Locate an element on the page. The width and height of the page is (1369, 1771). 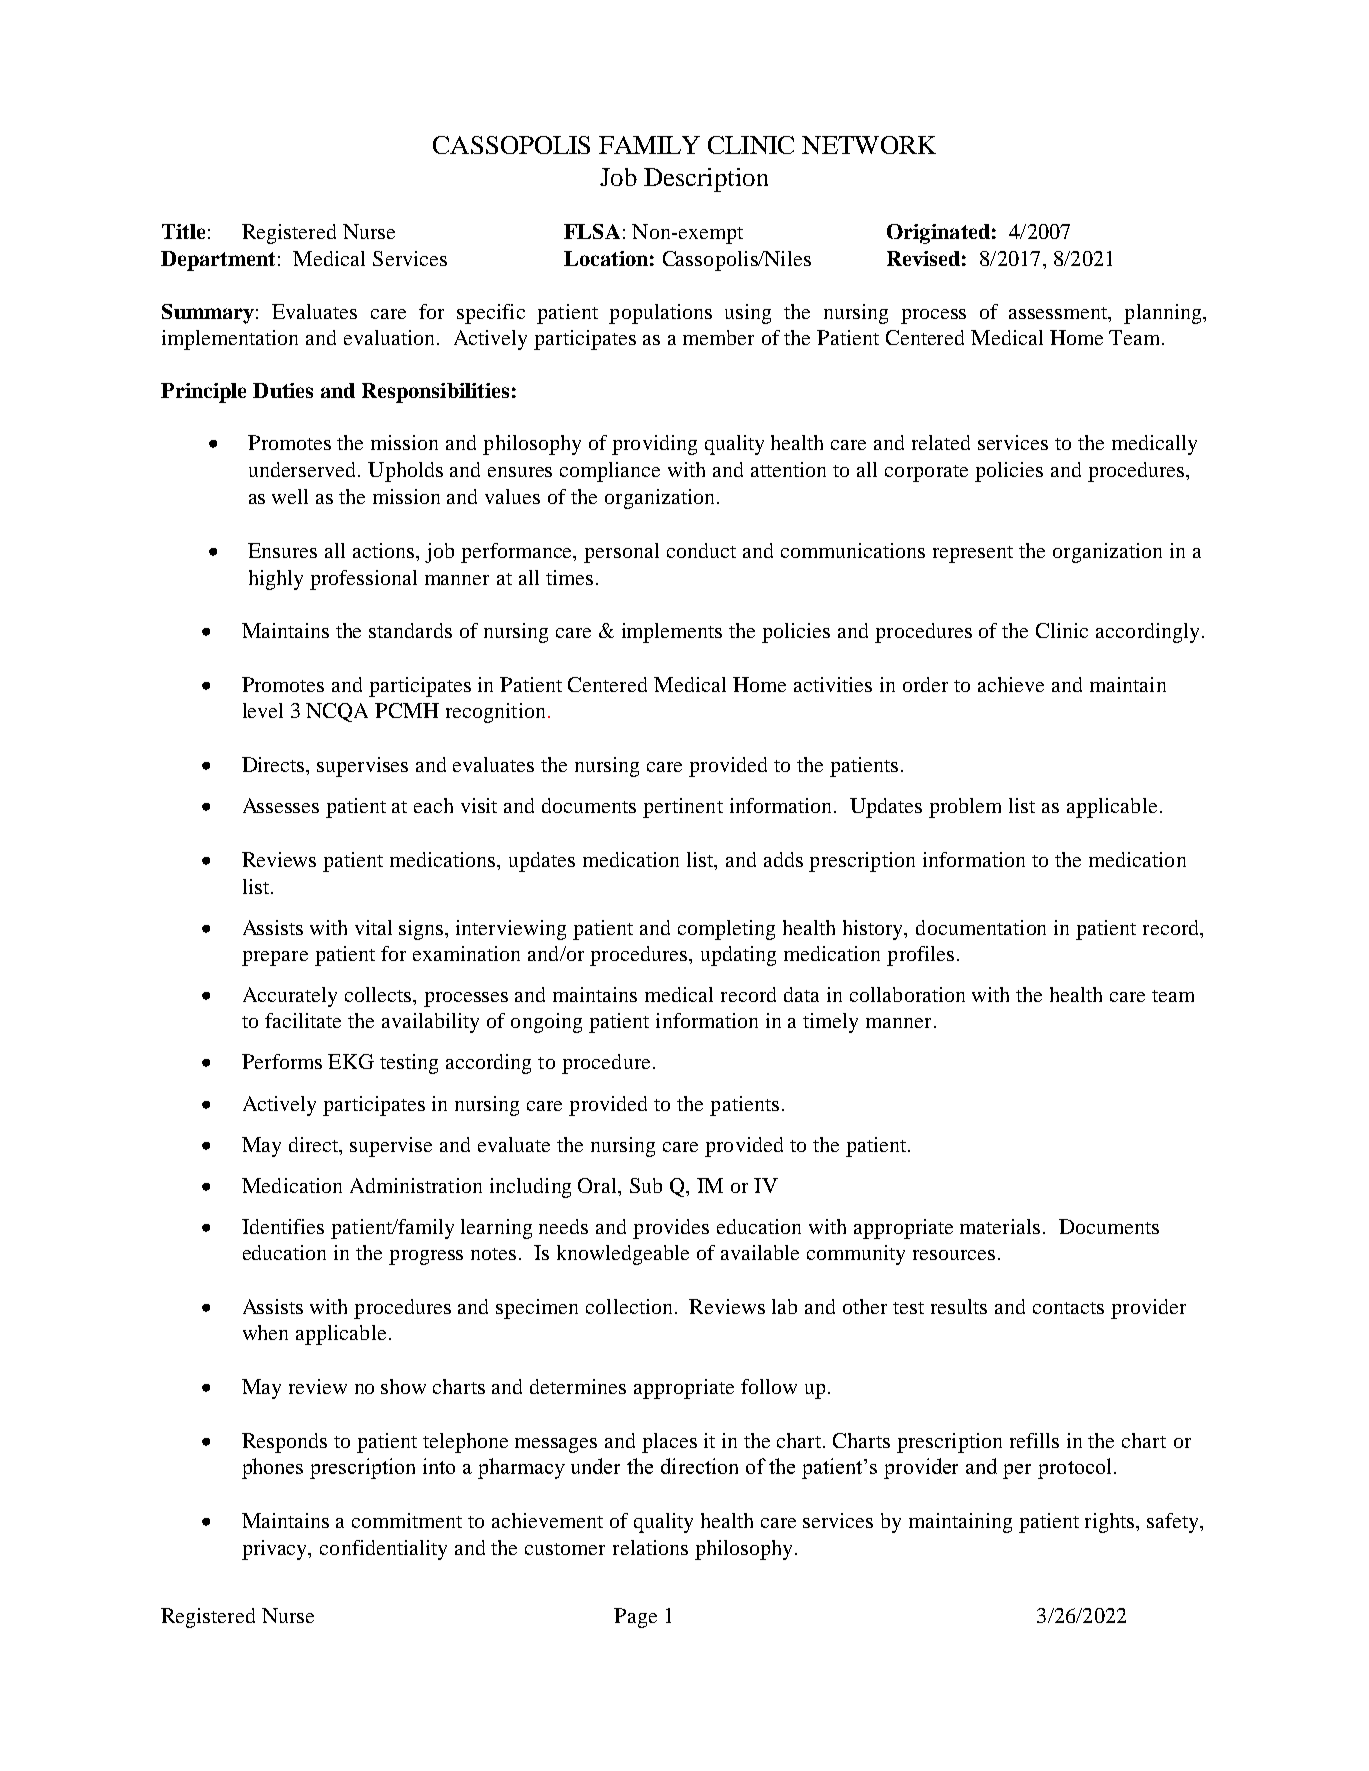
conduct is located at coordinates (701, 550).
